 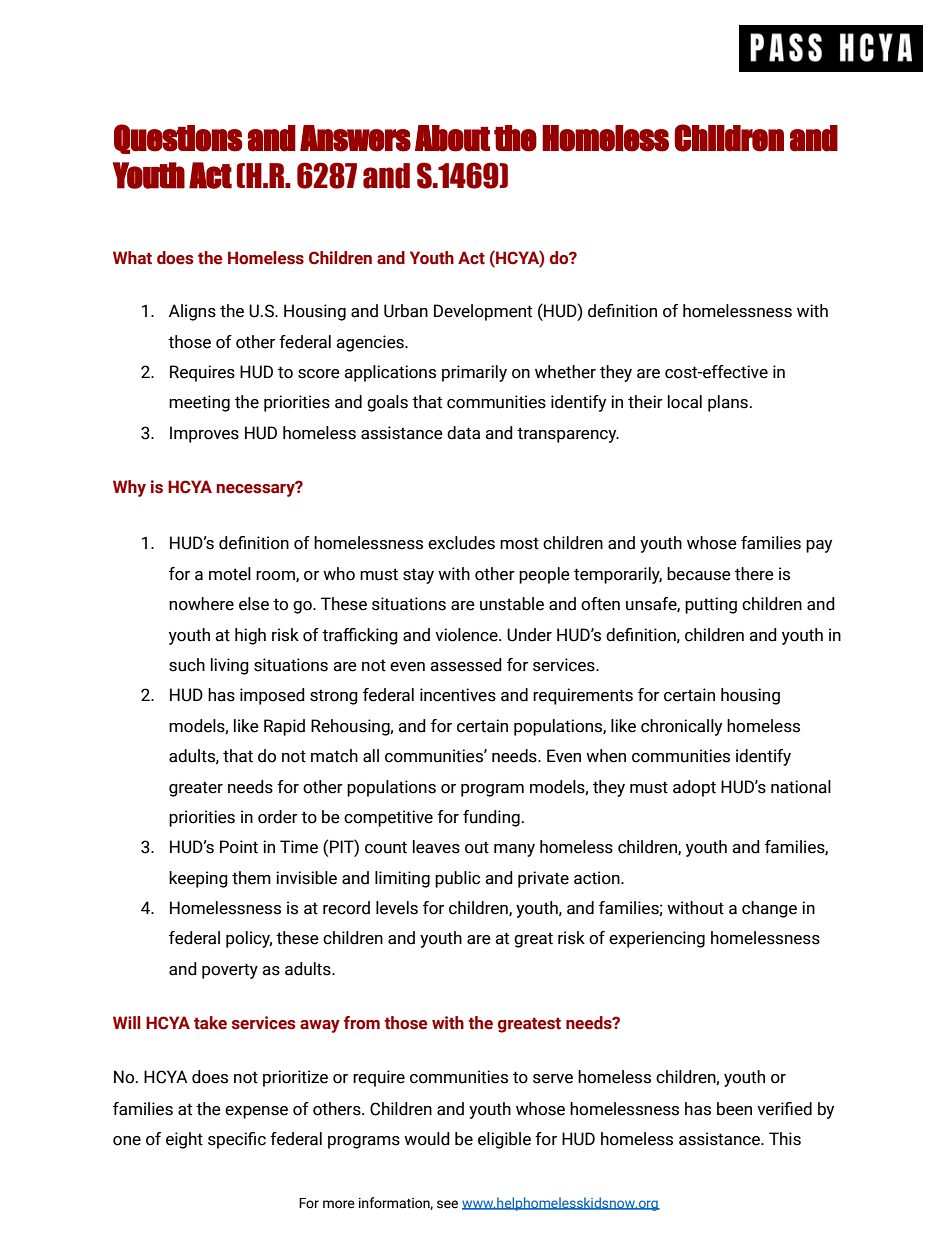 I want to click on funding, so click(x=491, y=818).
